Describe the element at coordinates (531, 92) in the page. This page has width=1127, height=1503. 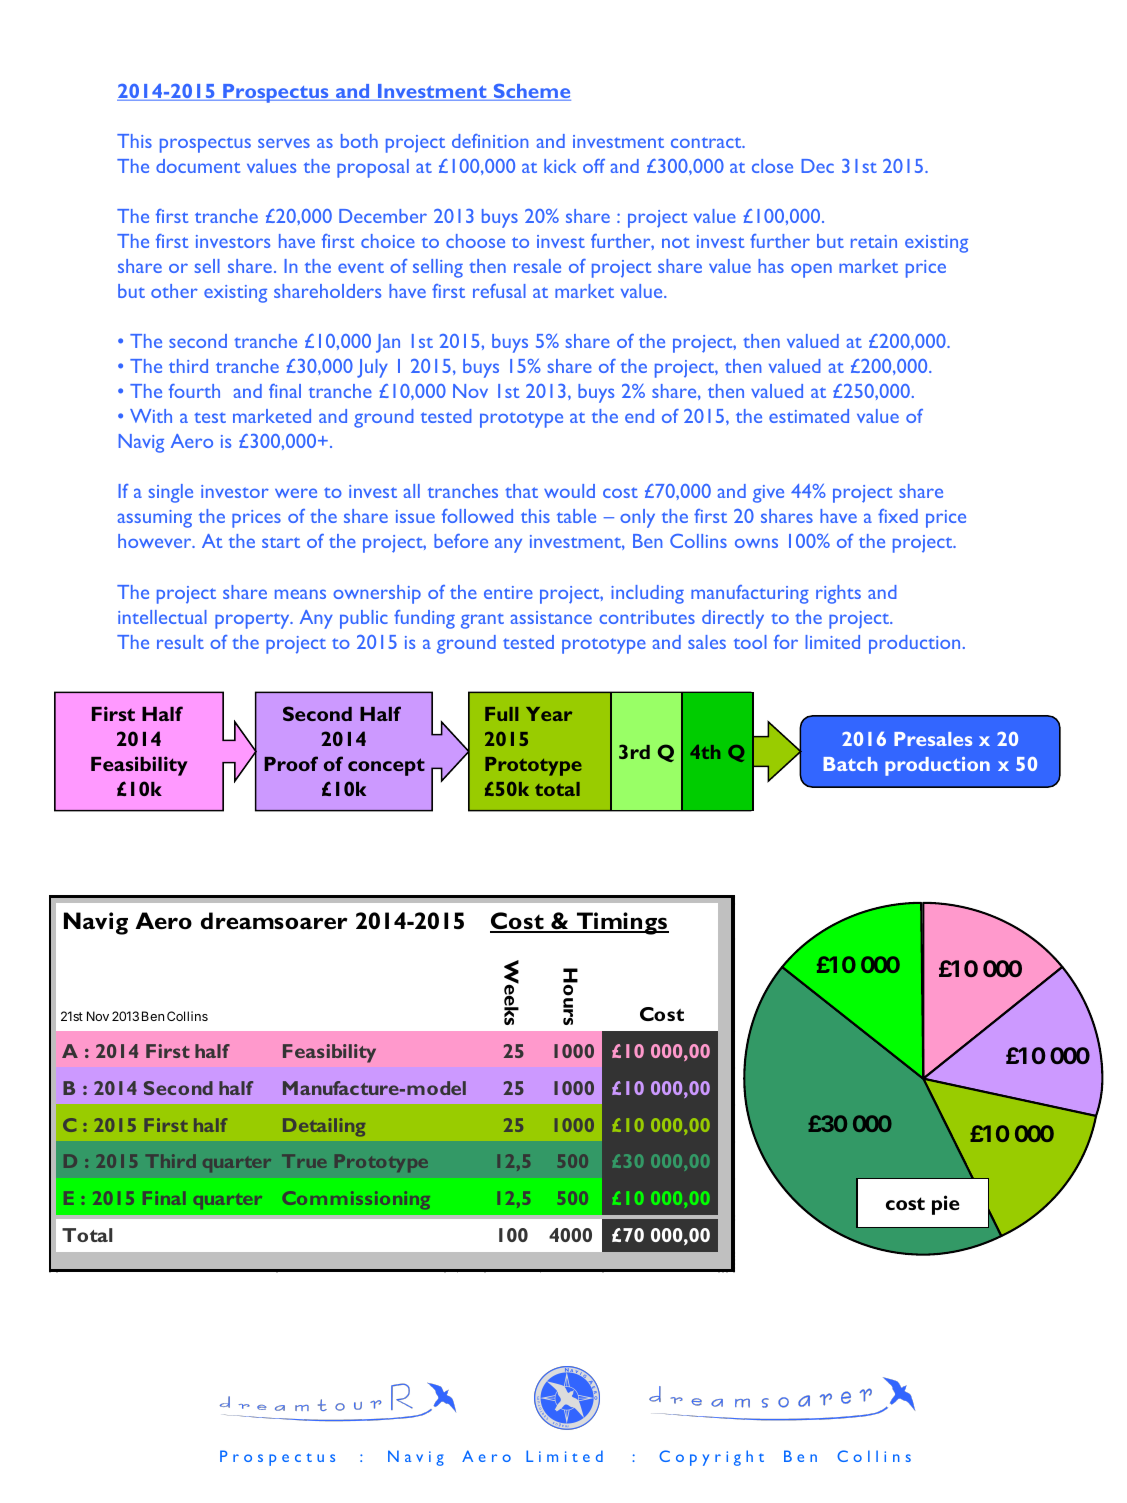
I see `Scheme` at that location.
